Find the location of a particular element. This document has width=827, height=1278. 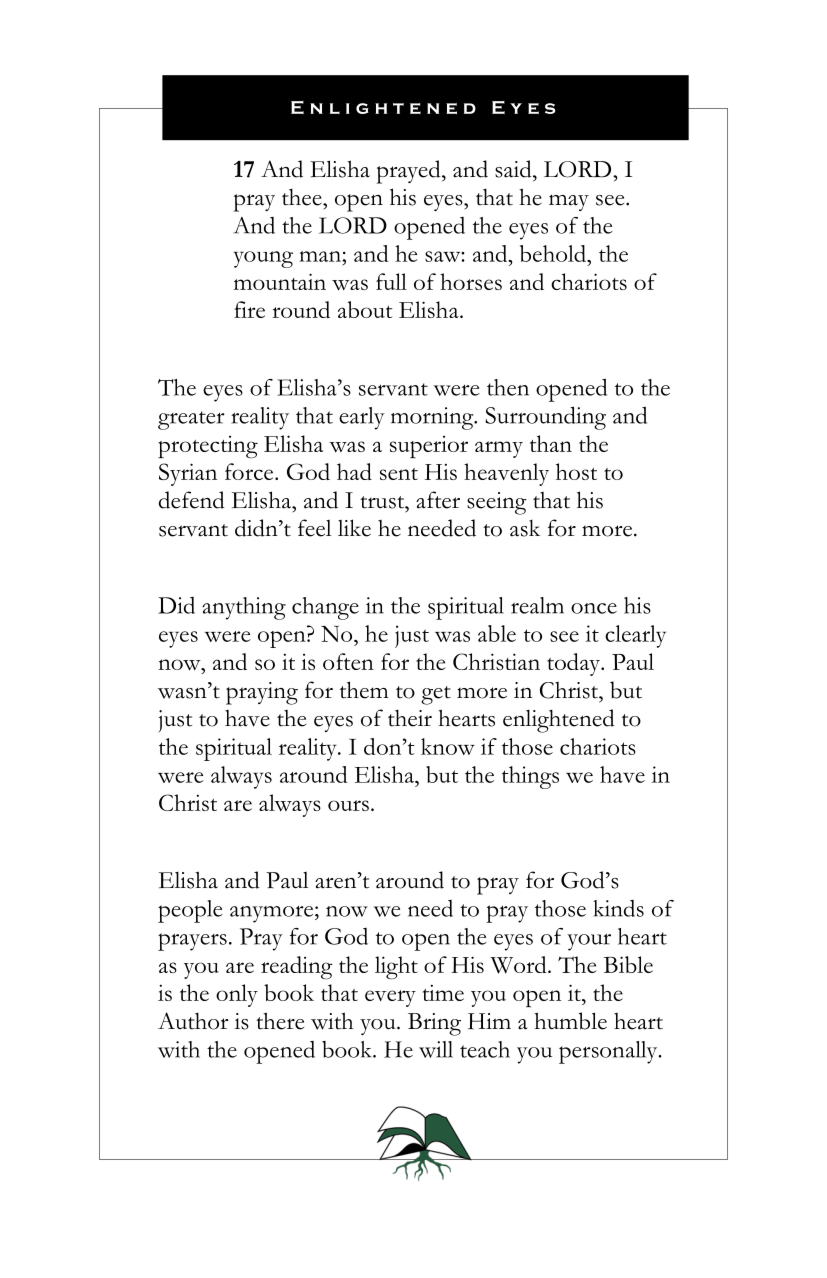

anything is located at coordinates (244, 608).
